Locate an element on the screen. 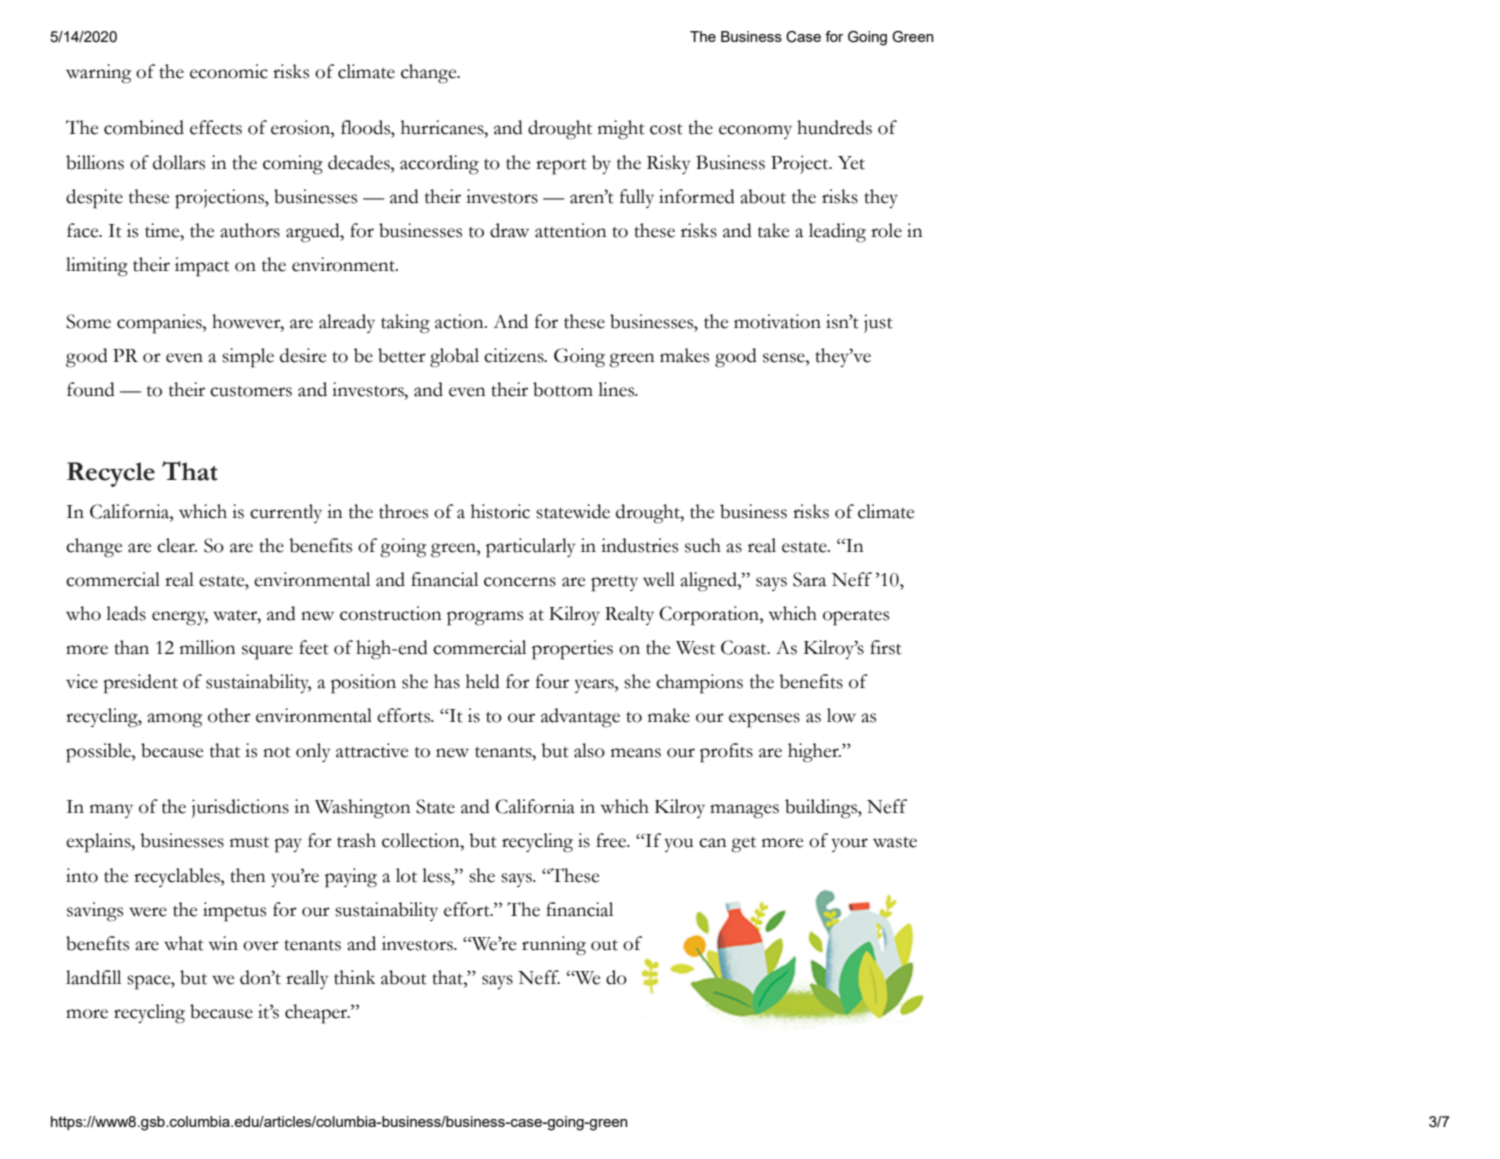 This screenshot has height=1159, width=1500. million is located at coordinates (208, 647).
